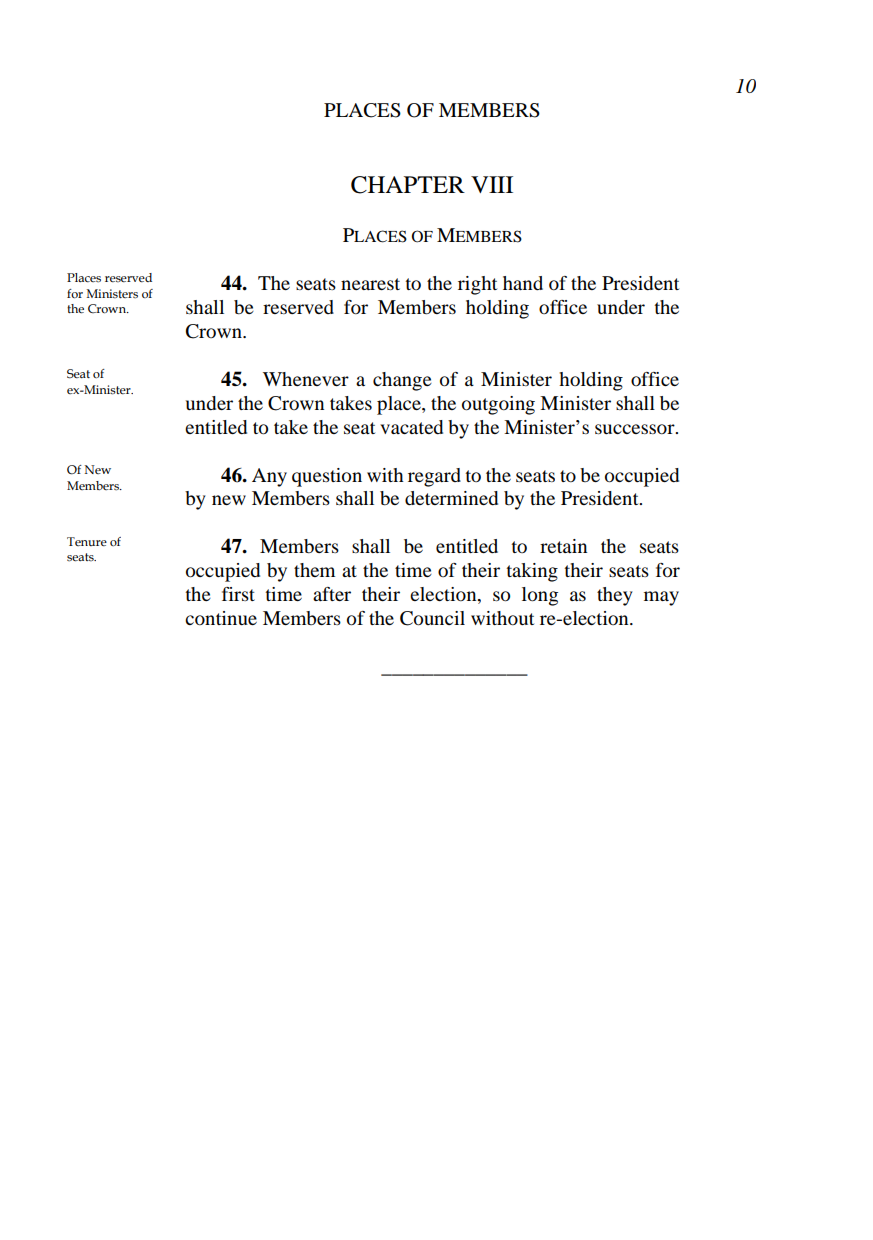 The width and height of the page is (873, 1240). What do you see at coordinates (434, 477) in the page?
I see `regard` at bounding box center [434, 477].
